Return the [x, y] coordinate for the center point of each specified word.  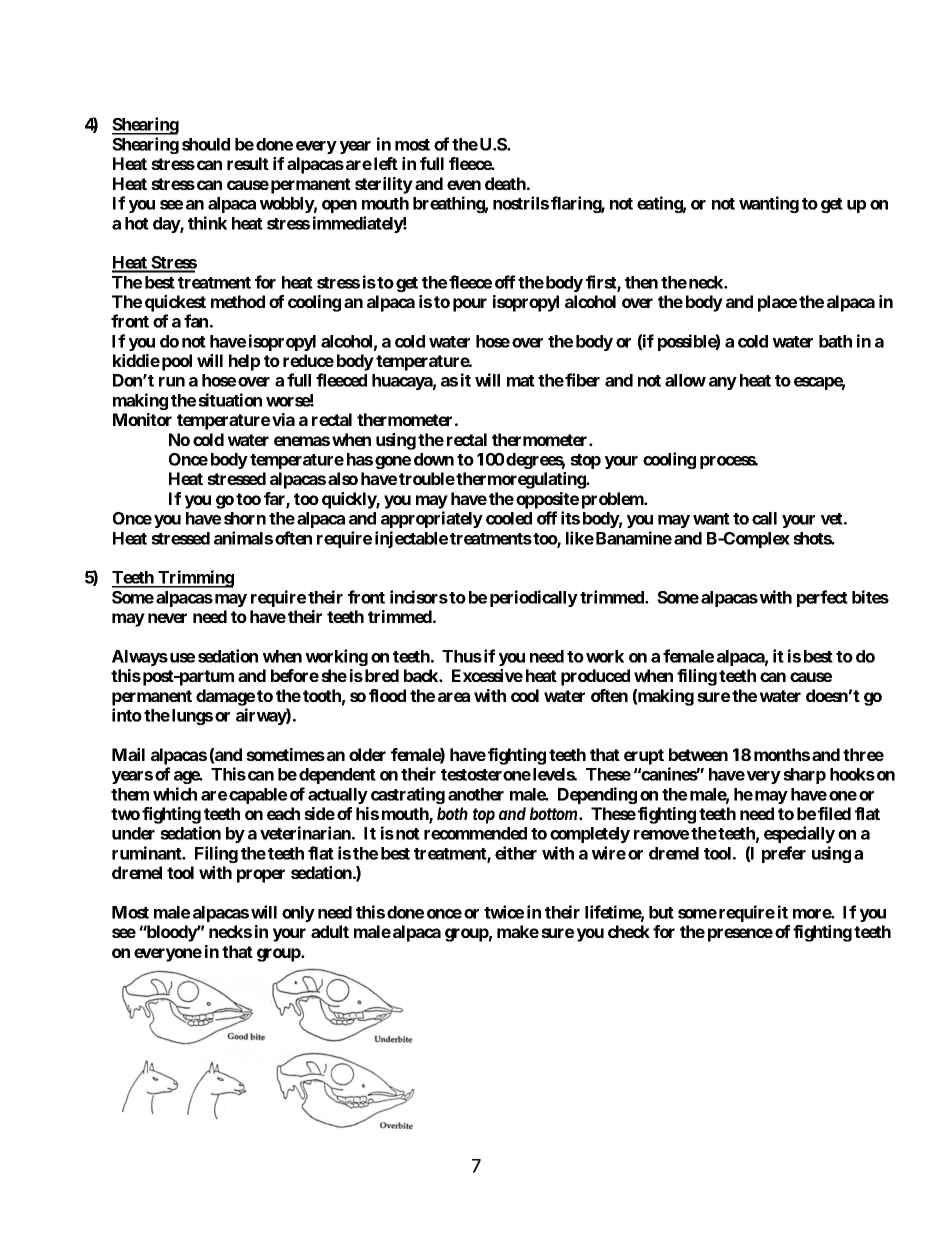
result [248, 163]
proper [261, 876]
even [464, 185]
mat [521, 381]
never [167, 618]
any [723, 383]
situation [230, 400]
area [454, 697]
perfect [822, 598]
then [641, 282]
